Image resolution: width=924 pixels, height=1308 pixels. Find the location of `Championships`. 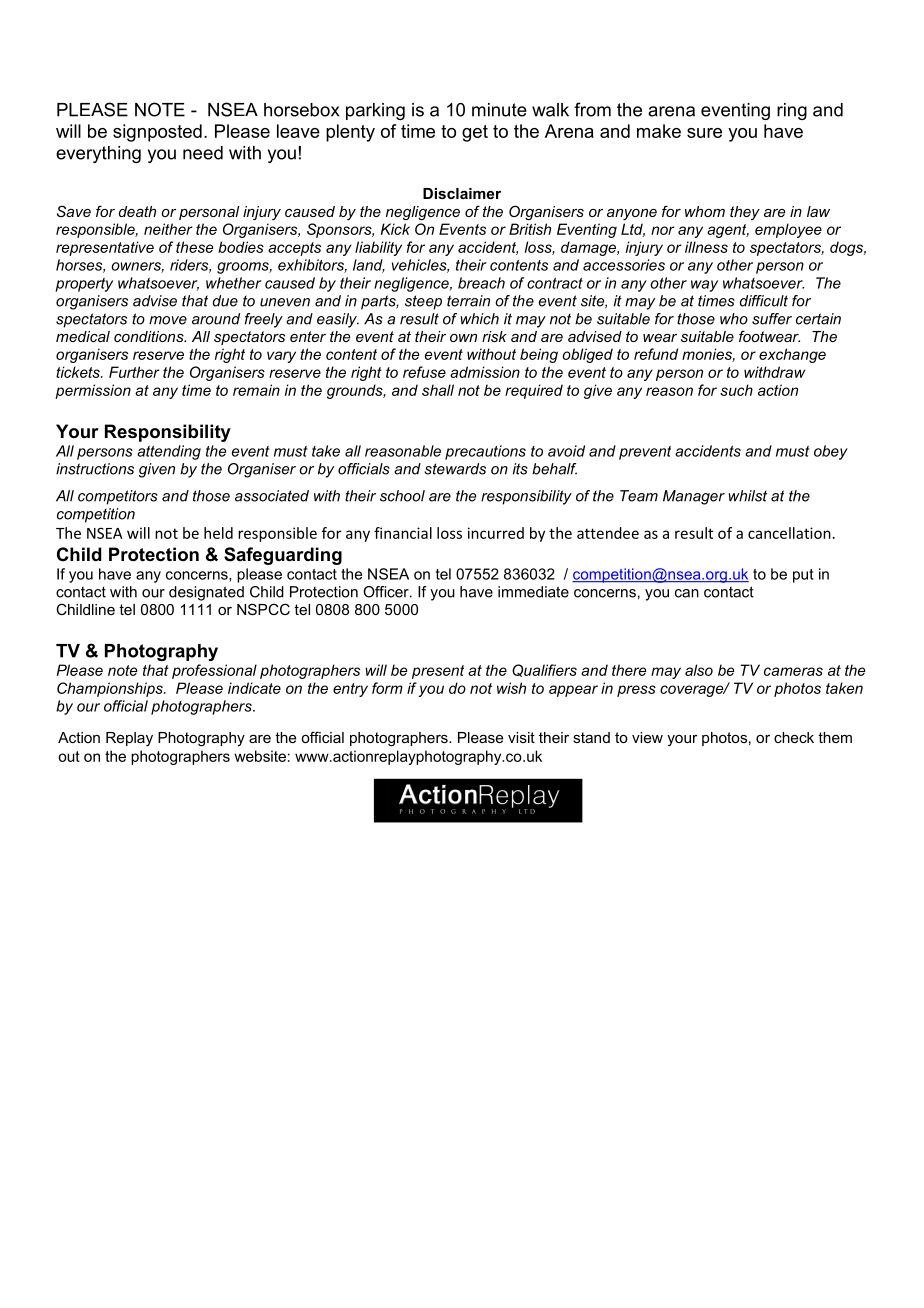

Championships is located at coordinates (111, 689).
